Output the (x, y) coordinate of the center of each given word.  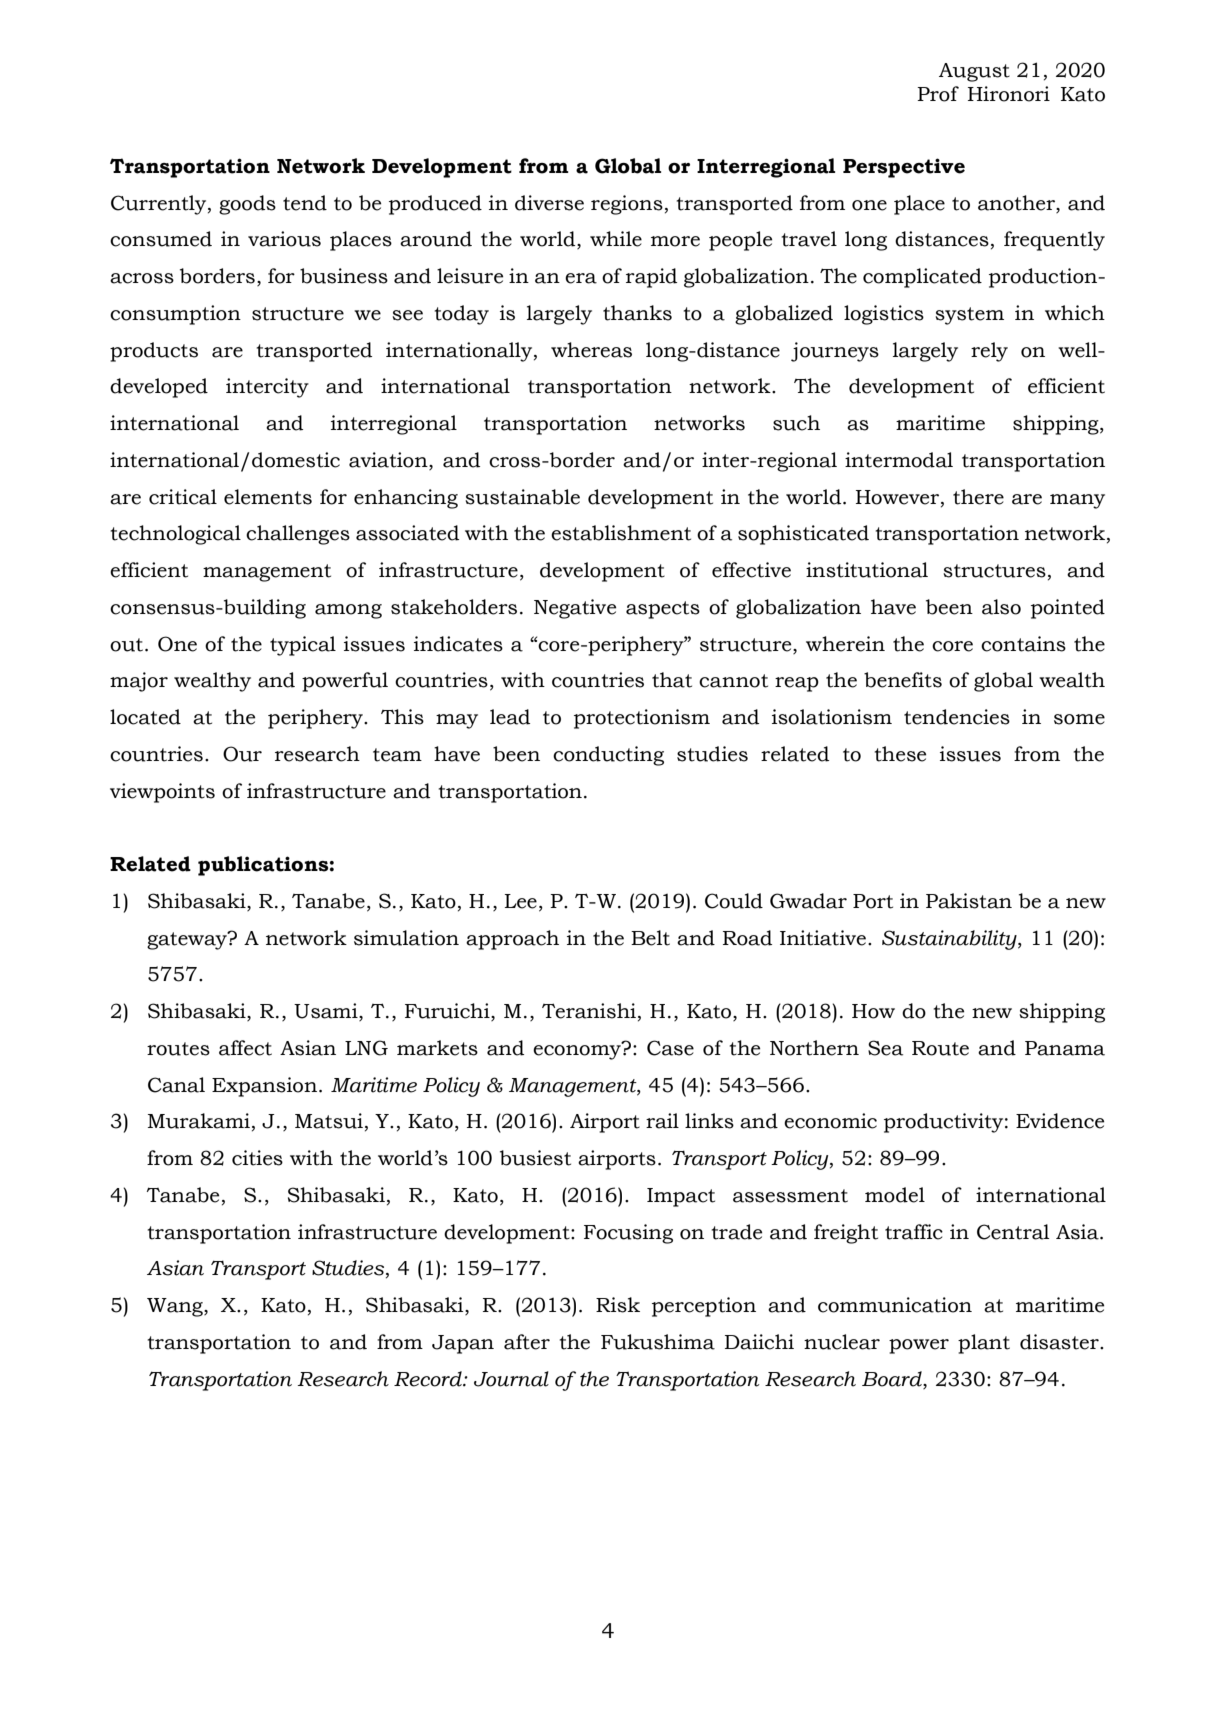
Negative (575, 609)
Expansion (266, 1087)
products (154, 352)
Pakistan (969, 901)
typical (303, 646)
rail (662, 1121)
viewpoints (162, 793)
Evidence (1060, 1121)
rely (989, 352)
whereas (591, 350)
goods (247, 205)
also (1001, 607)
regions (627, 205)
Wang (176, 1307)
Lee (521, 901)
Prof (938, 94)
